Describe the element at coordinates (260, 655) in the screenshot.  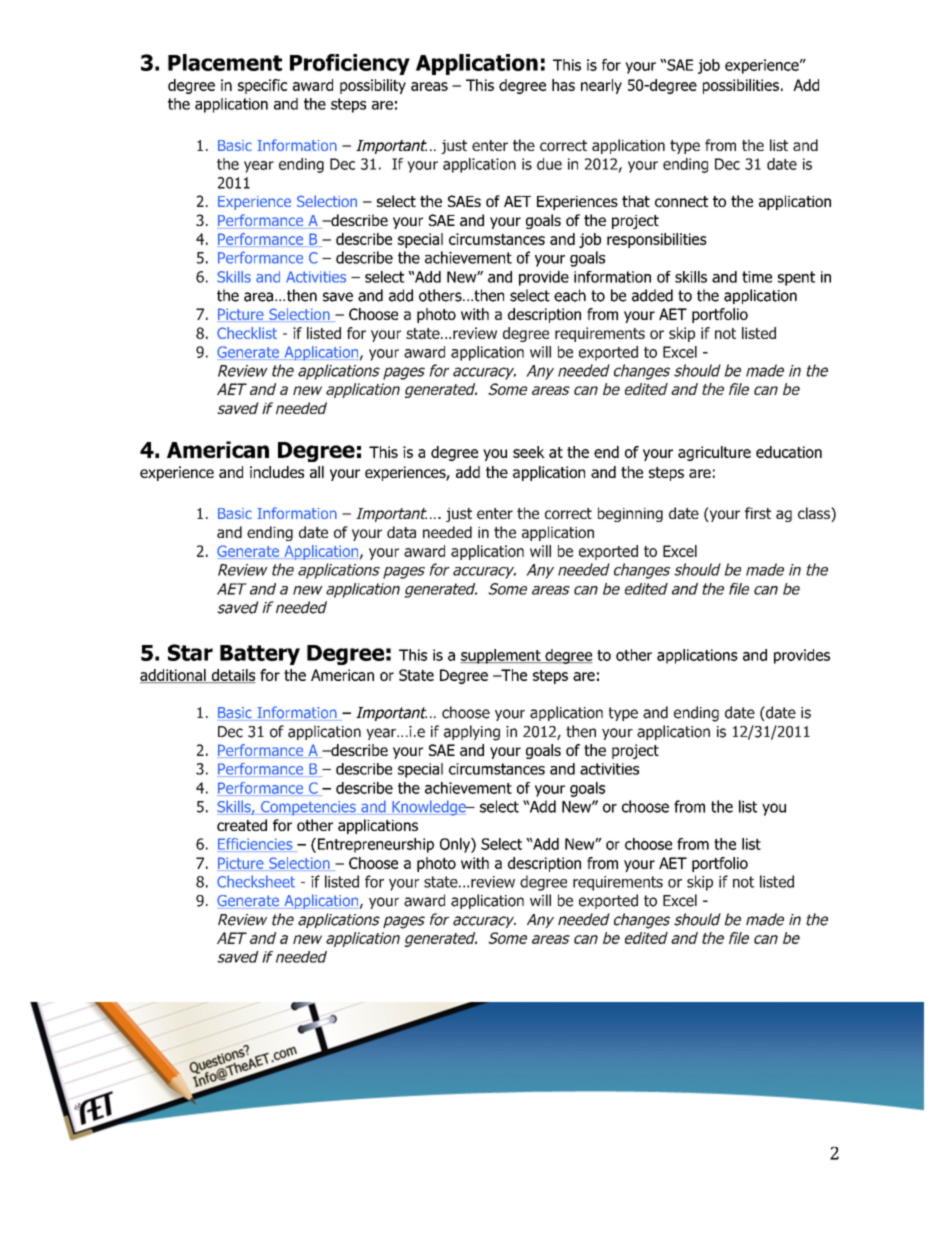
I see `Battery` at that location.
